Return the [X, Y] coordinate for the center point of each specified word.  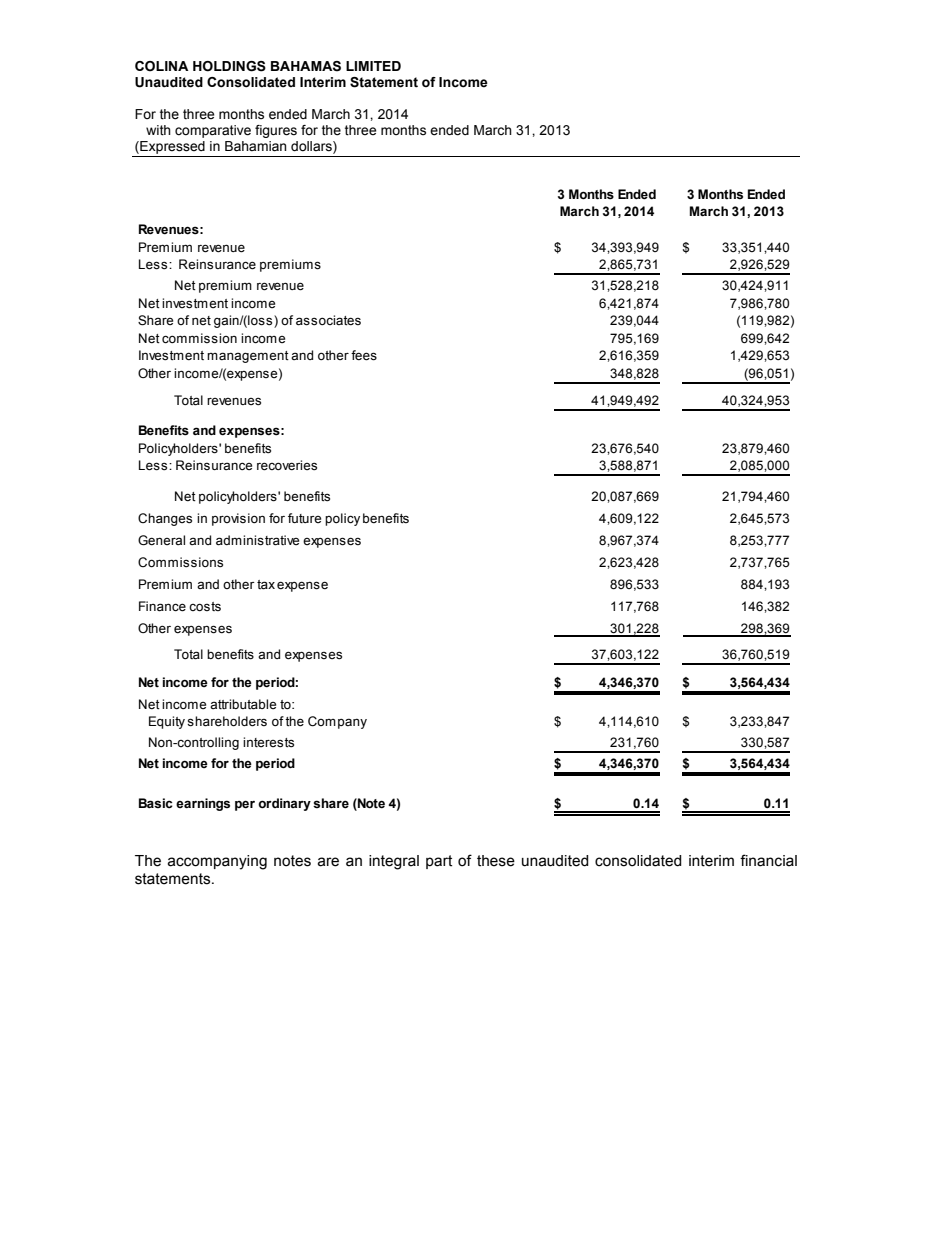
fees [364, 355]
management [248, 357]
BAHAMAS [306, 66]
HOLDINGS [229, 66]
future [304, 518]
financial [768, 860]
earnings [203, 804]
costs [205, 606]
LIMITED [373, 66]
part [439, 862]
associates [328, 320]
